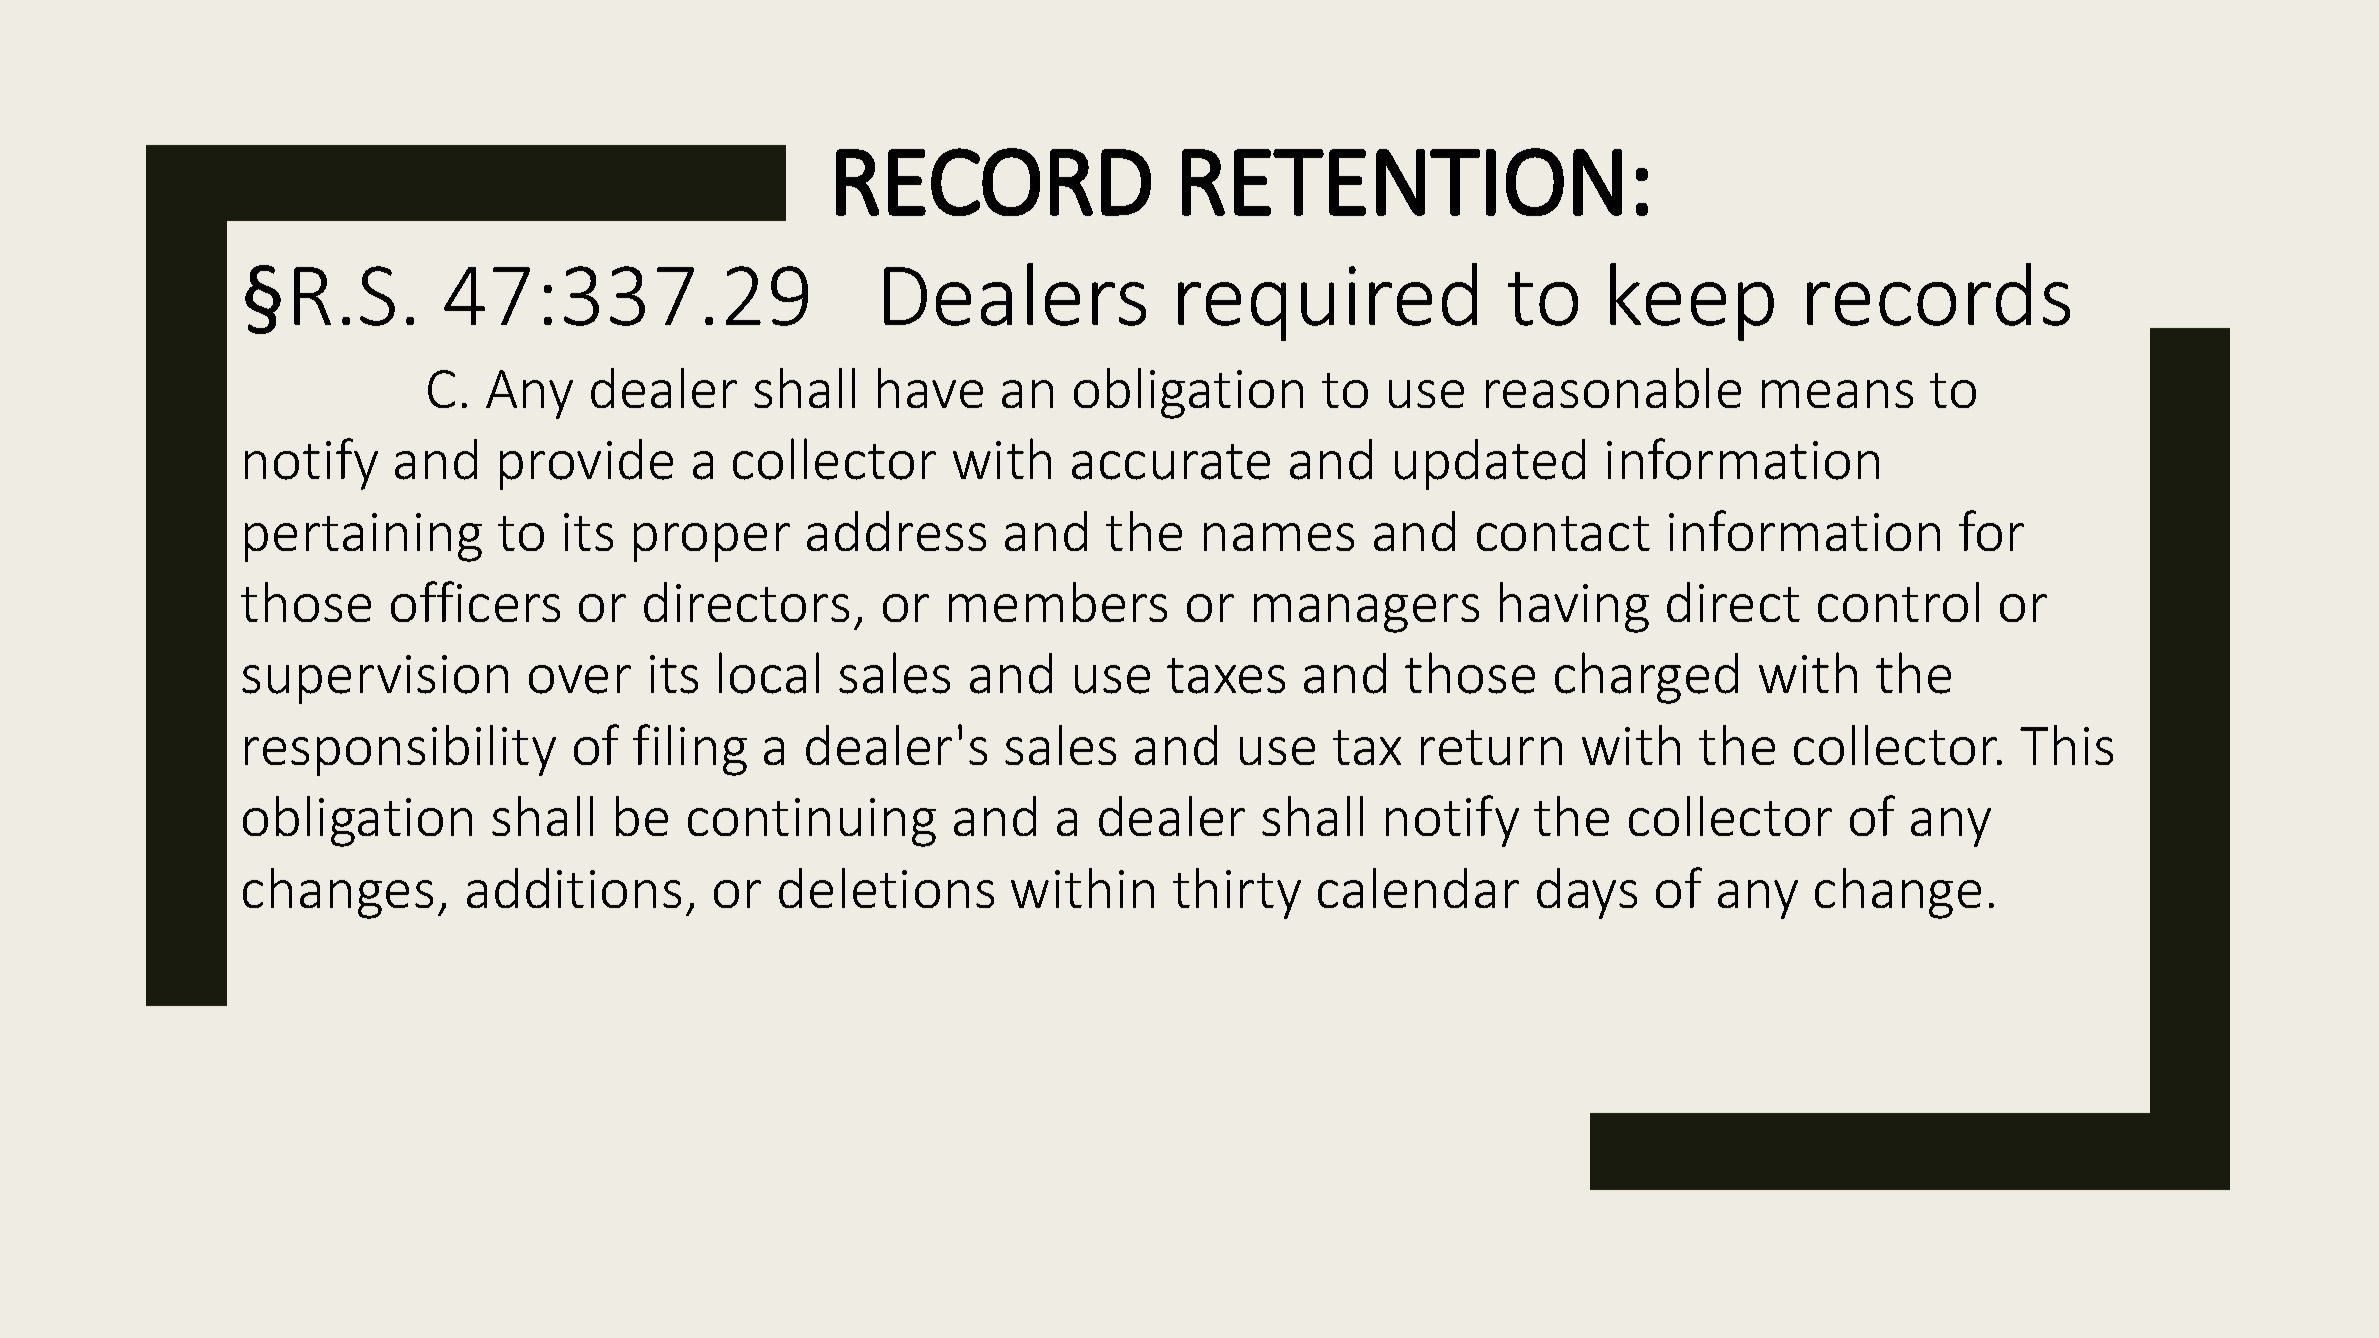 This screenshot has height=1338, width=2379. Describe the element at coordinates (574, 888) in the screenshot. I see `additions` at that location.
